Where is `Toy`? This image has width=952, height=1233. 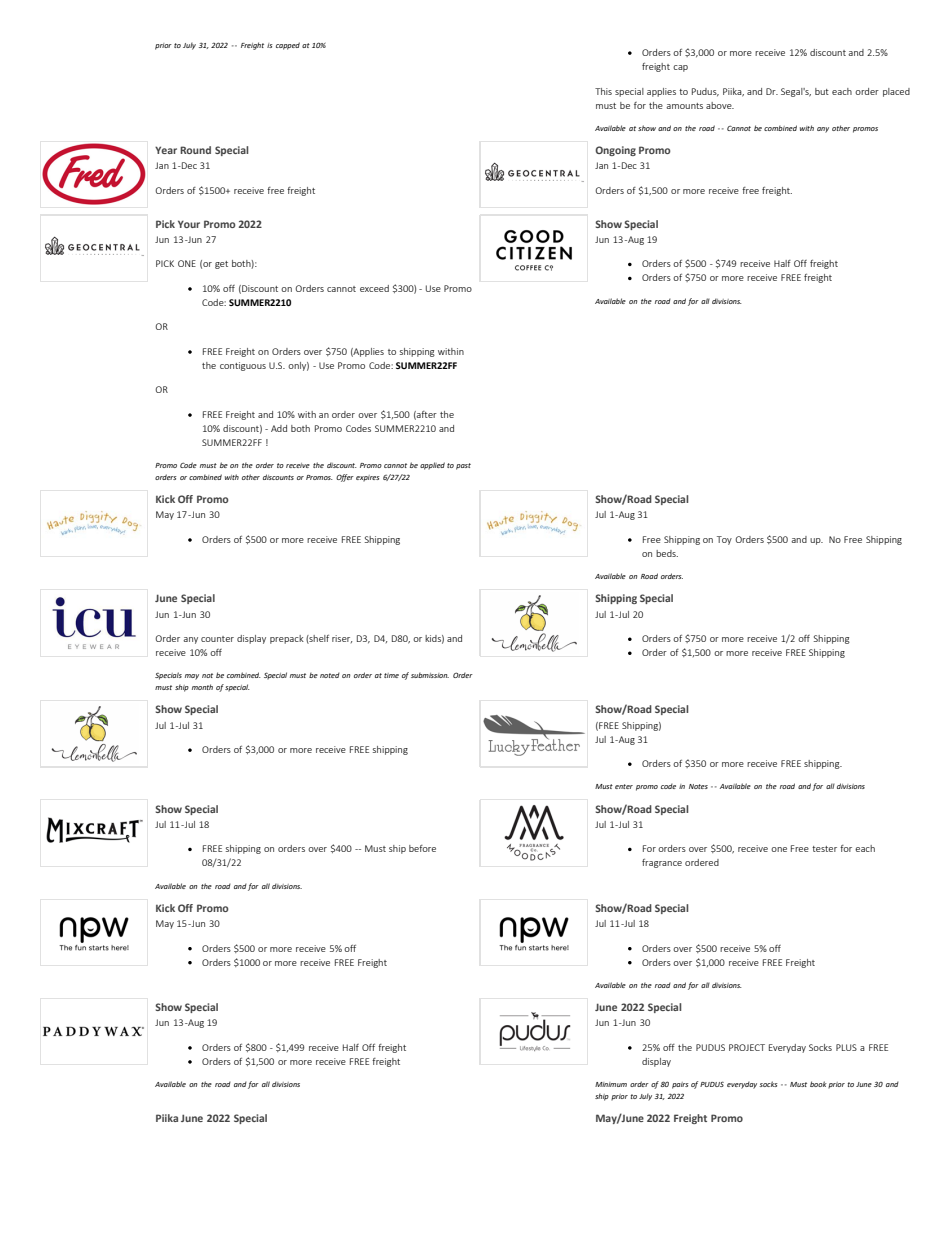 Toy is located at coordinates (724, 540).
